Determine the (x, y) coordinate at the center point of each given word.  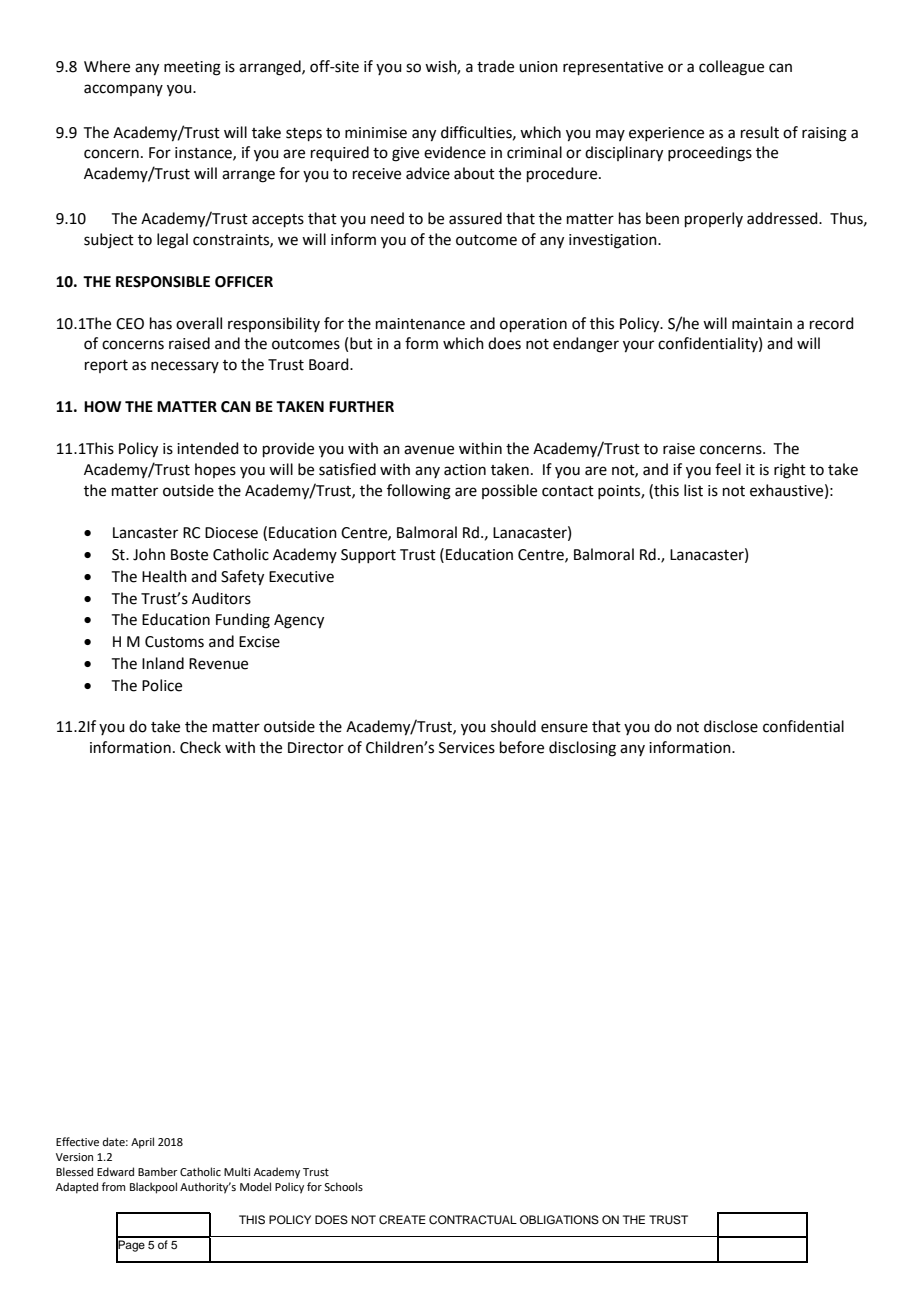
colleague (731, 68)
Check (200, 747)
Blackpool (153, 1188)
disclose (731, 726)
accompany (123, 90)
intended (208, 448)
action (465, 470)
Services (467, 748)
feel (728, 469)
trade (495, 66)
